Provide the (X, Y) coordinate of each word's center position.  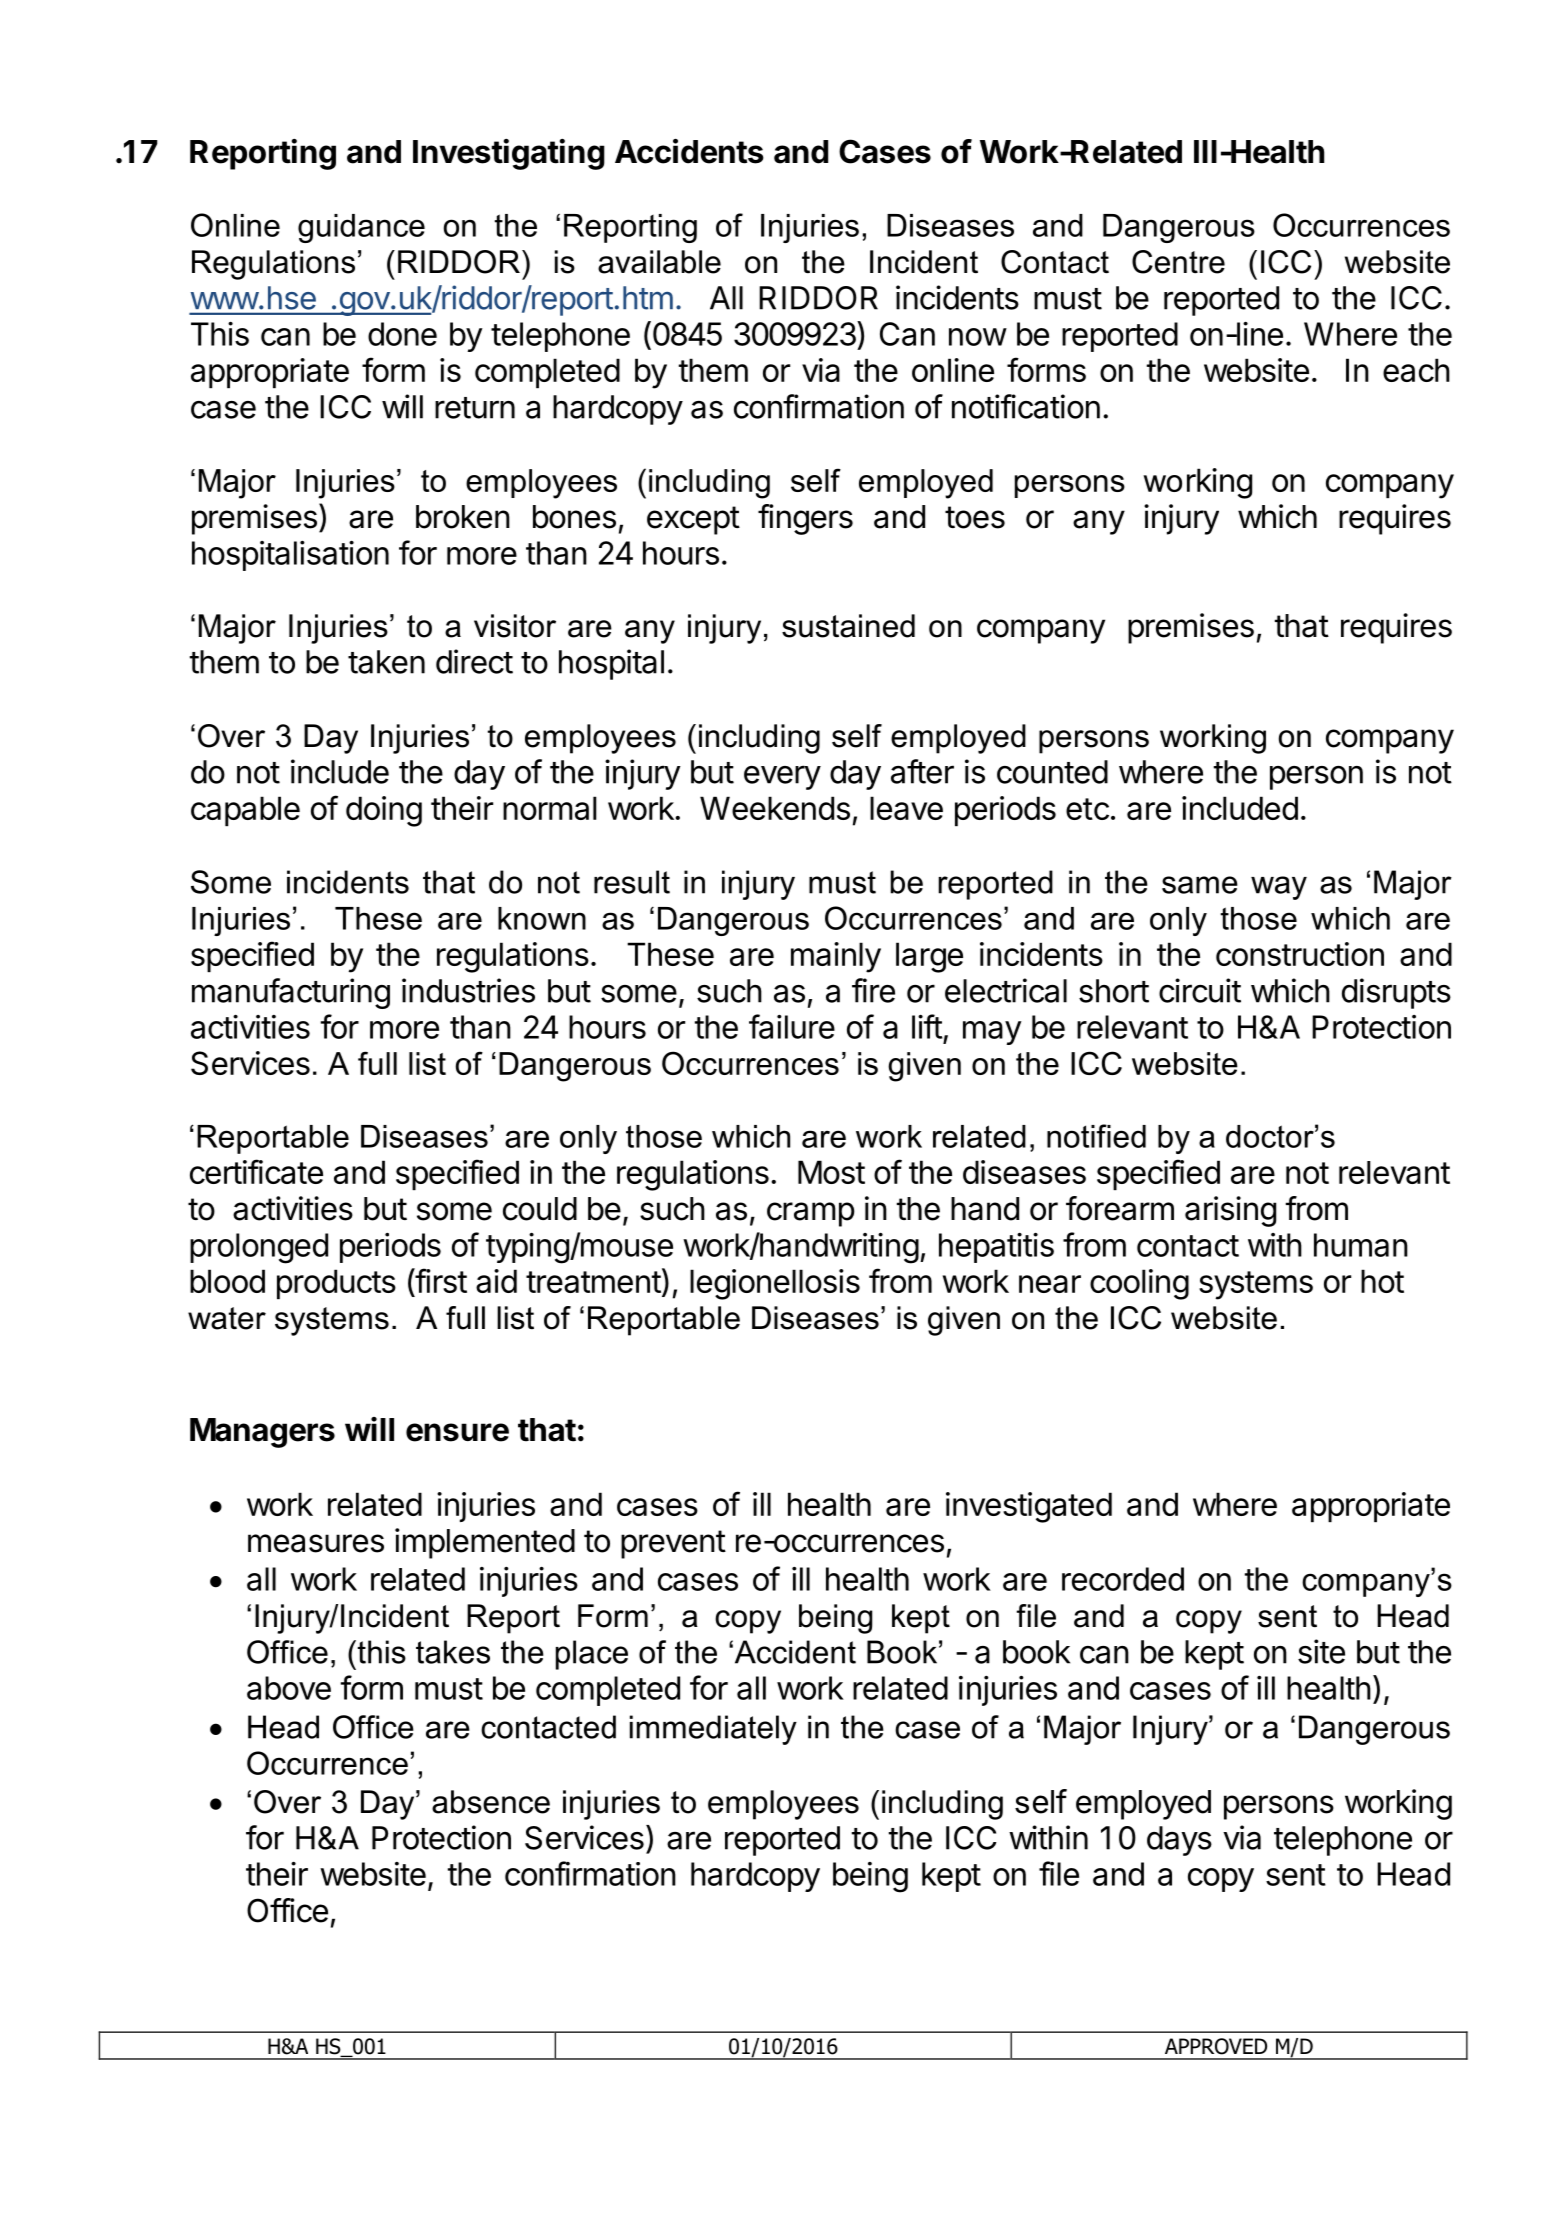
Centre (1178, 262)
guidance (361, 228)
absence (491, 1802)
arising (1230, 1211)
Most (831, 1172)
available (659, 262)
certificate (256, 1171)
